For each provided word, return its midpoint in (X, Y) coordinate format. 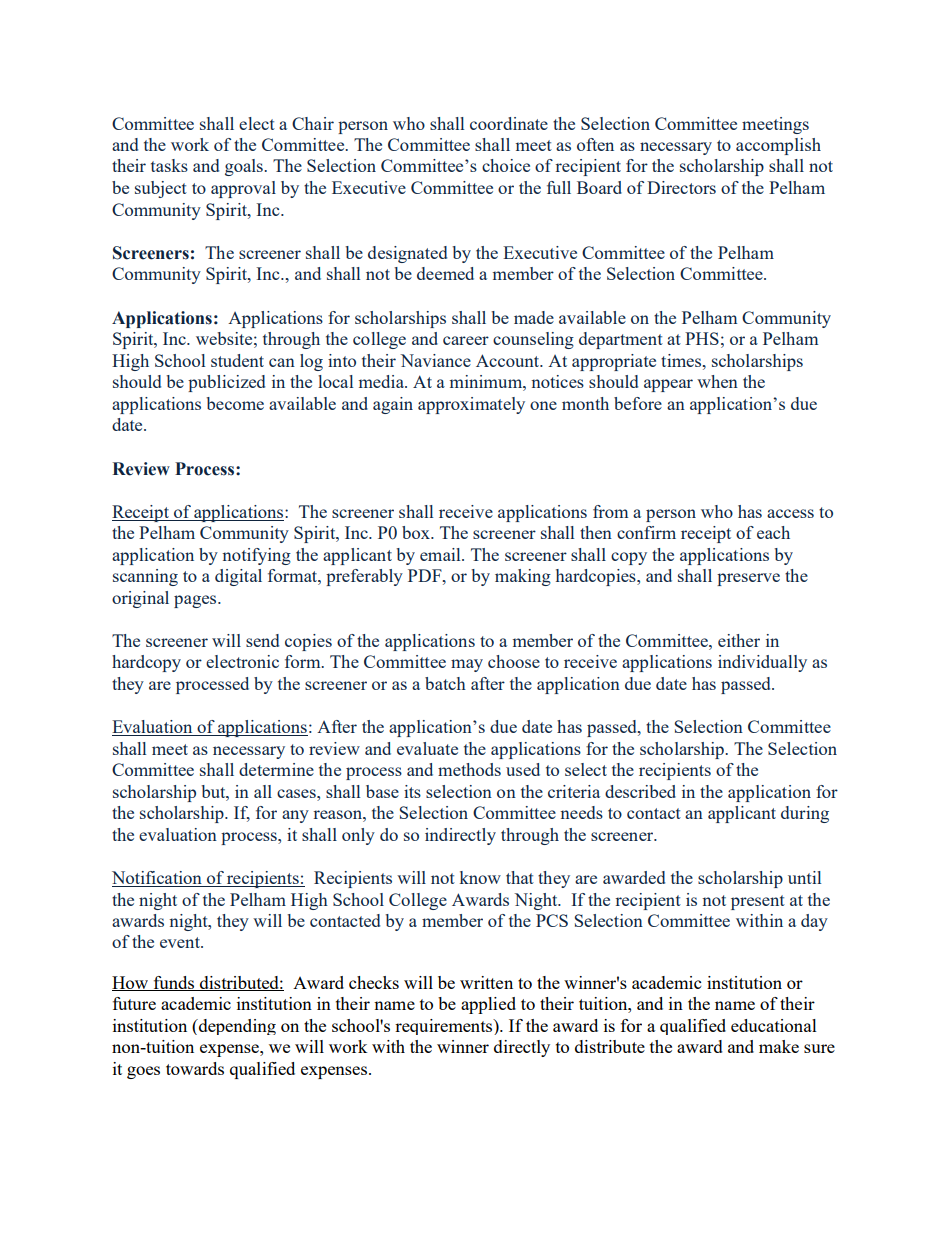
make (779, 1046)
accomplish (778, 146)
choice (506, 165)
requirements (445, 1027)
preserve (748, 579)
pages (196, 601)
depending (236, 1027)
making (523, 577)
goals (245, 167)
